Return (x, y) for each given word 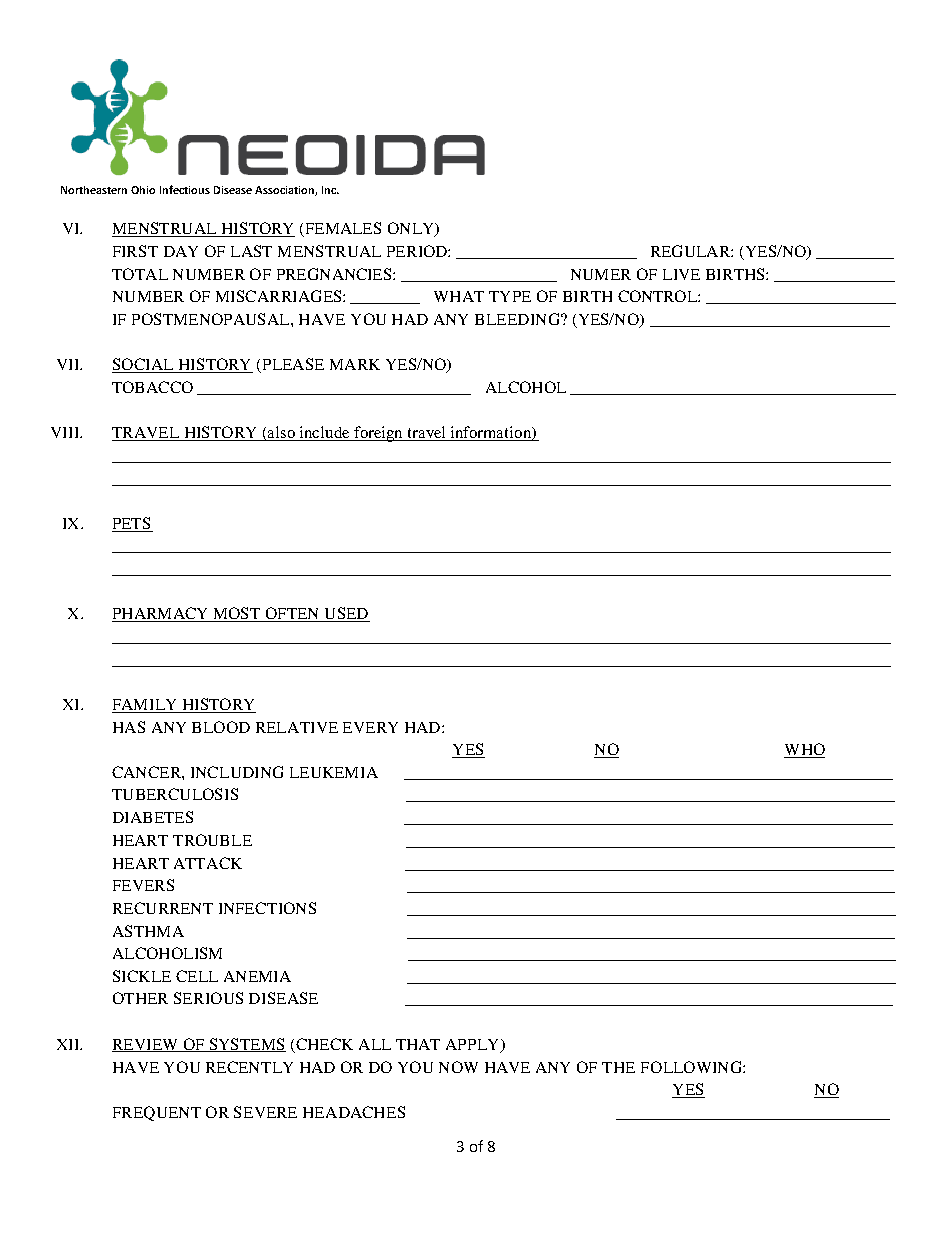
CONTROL (659, 296)
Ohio (143, 190)
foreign (379, 434)
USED (346, 614)
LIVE (681, 274)
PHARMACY (161, 614)
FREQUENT (157, 1113)
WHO (804, 750)
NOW (458, 1067)
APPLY (474, 1045)
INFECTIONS (267, 908)
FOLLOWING (692, 1067)
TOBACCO (152, 387)
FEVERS (143, 885)
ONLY (412, 229)
